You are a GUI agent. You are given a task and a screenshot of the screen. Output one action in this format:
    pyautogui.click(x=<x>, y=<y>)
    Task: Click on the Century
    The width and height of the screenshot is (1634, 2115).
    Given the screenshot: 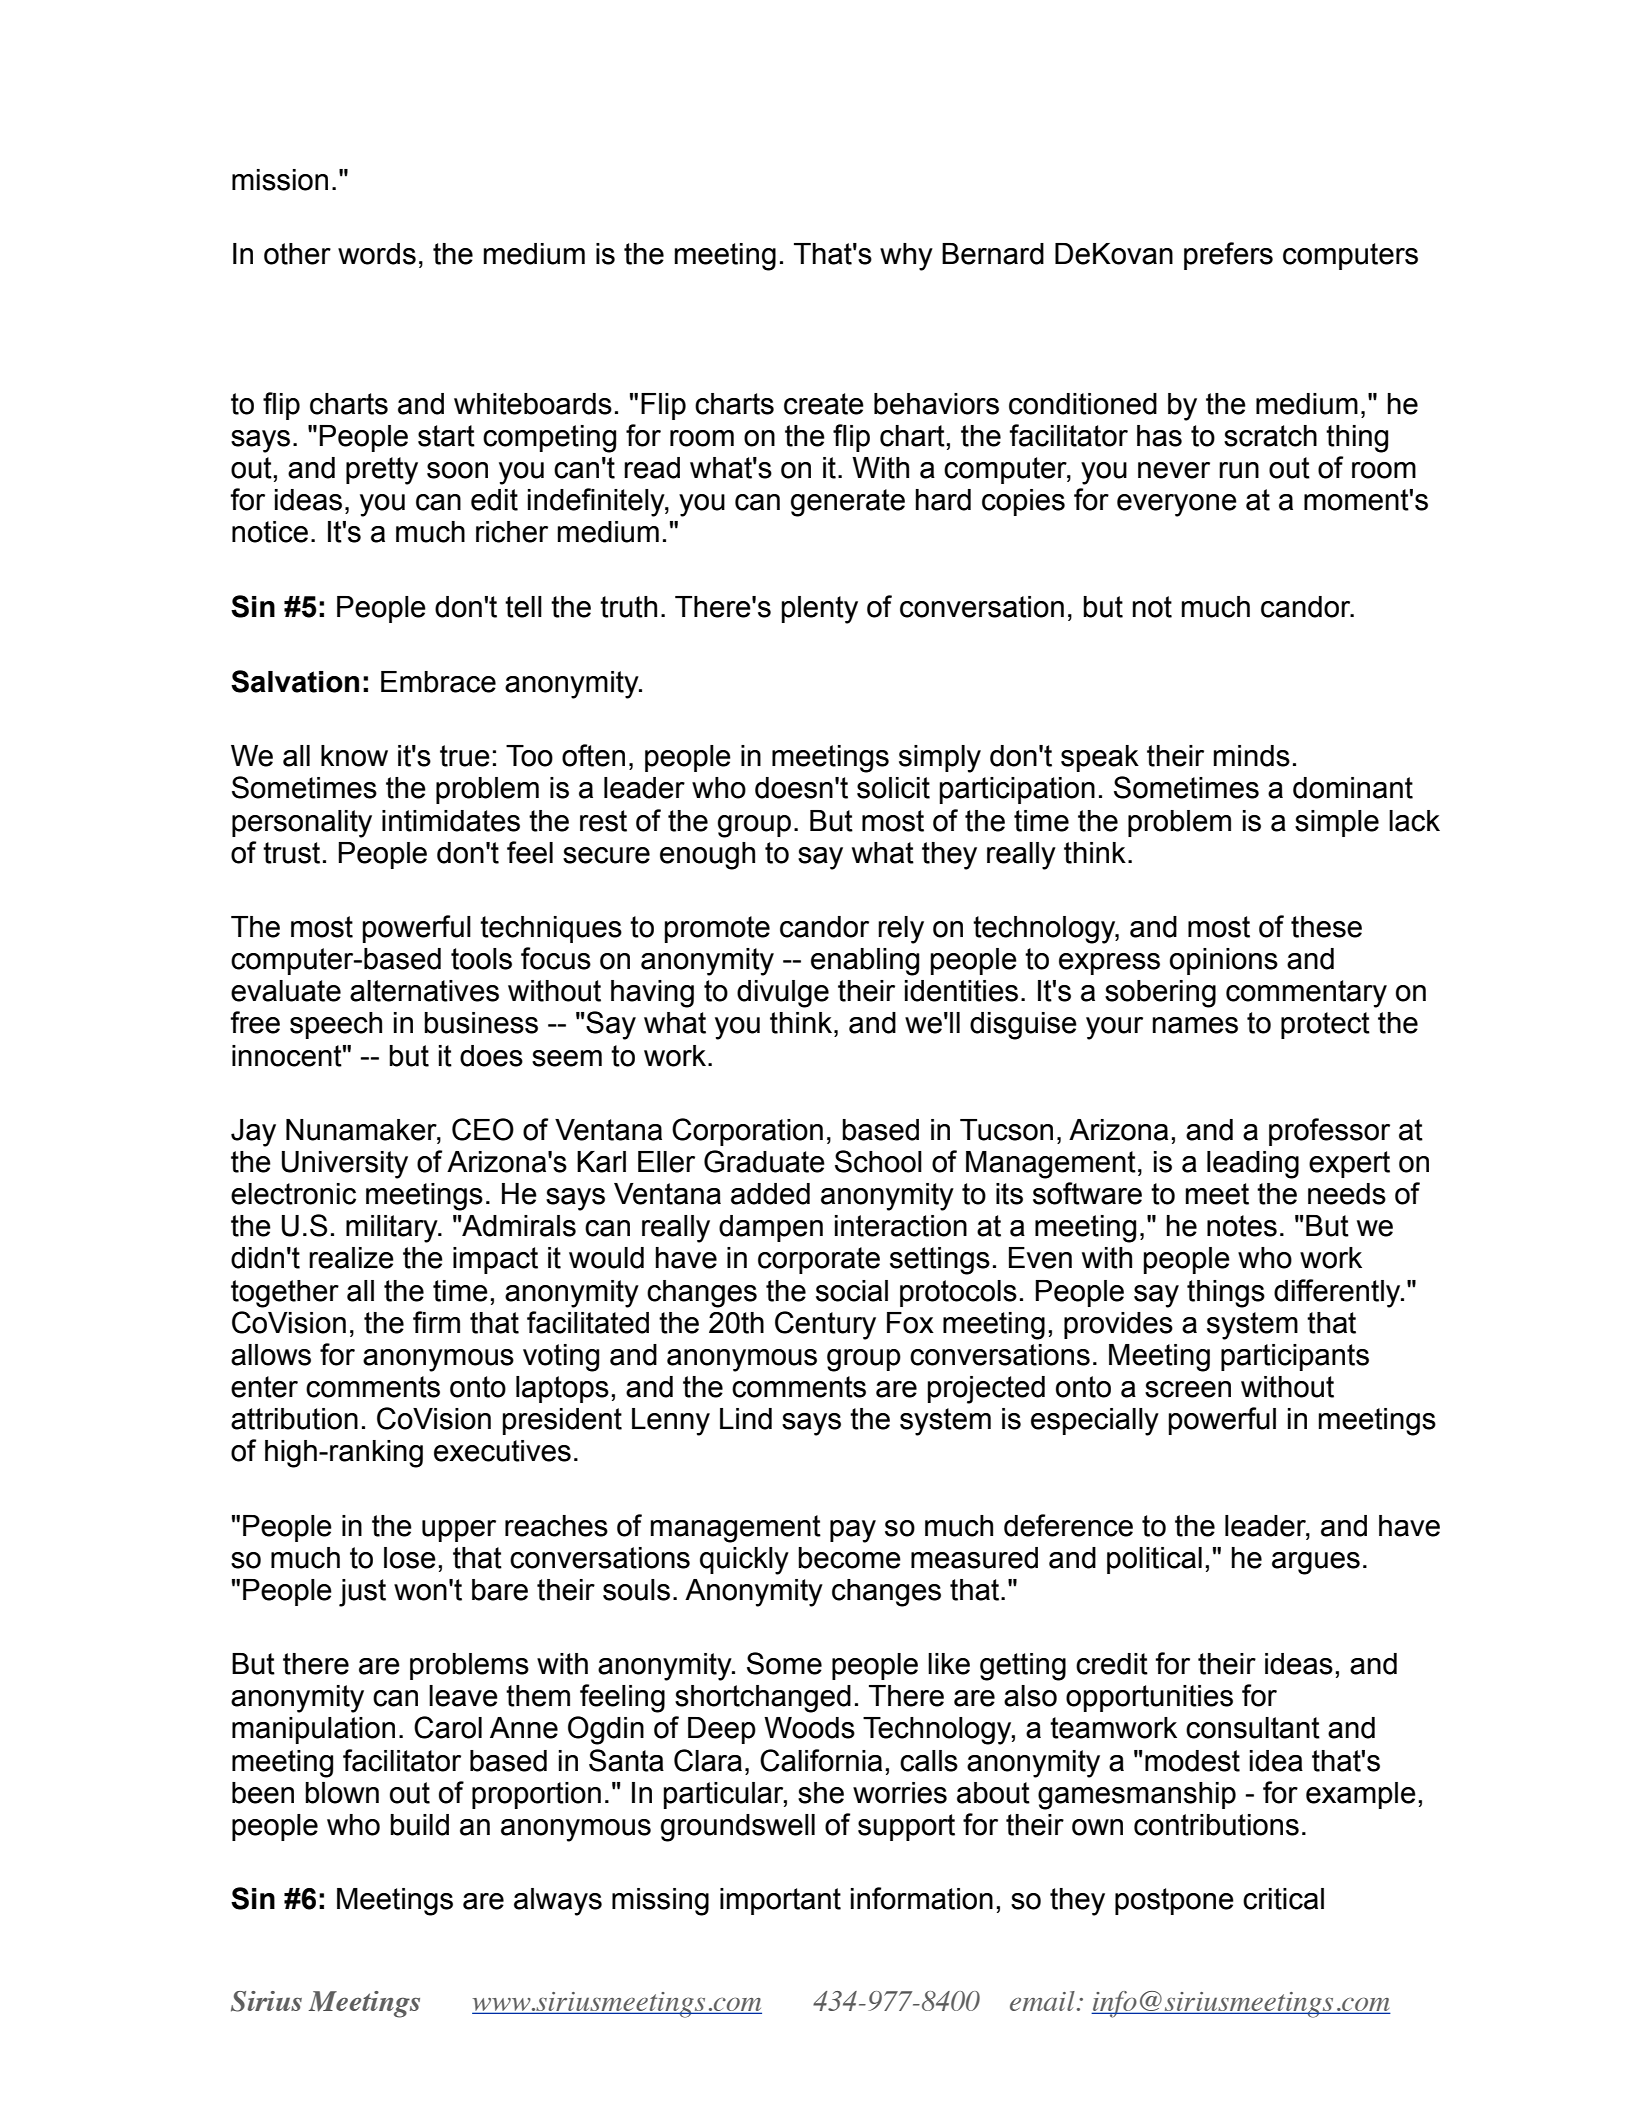 What is the action you would take?
    pyautogui.click(x=825, y=1325)
